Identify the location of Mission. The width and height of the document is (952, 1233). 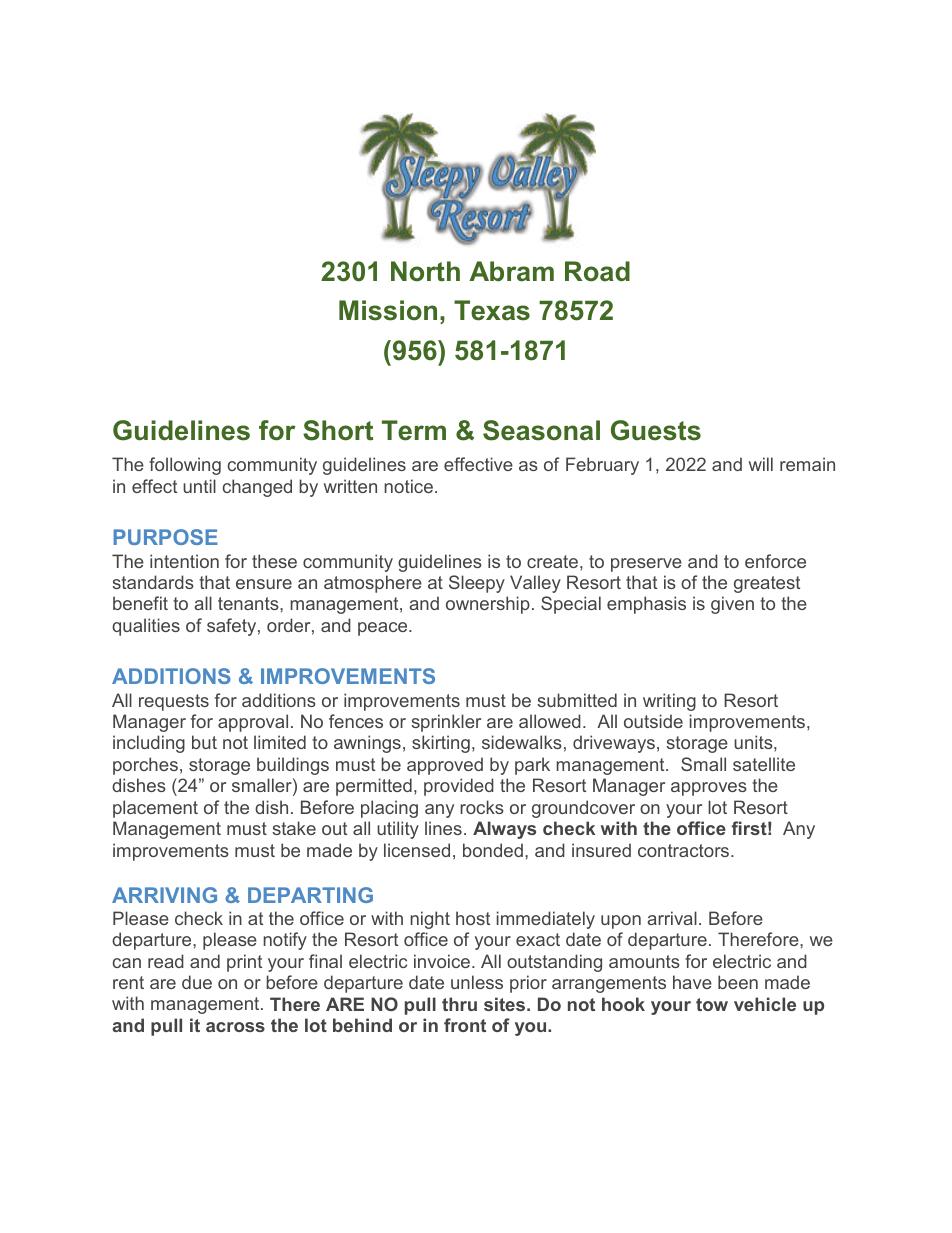
(388, 310).
